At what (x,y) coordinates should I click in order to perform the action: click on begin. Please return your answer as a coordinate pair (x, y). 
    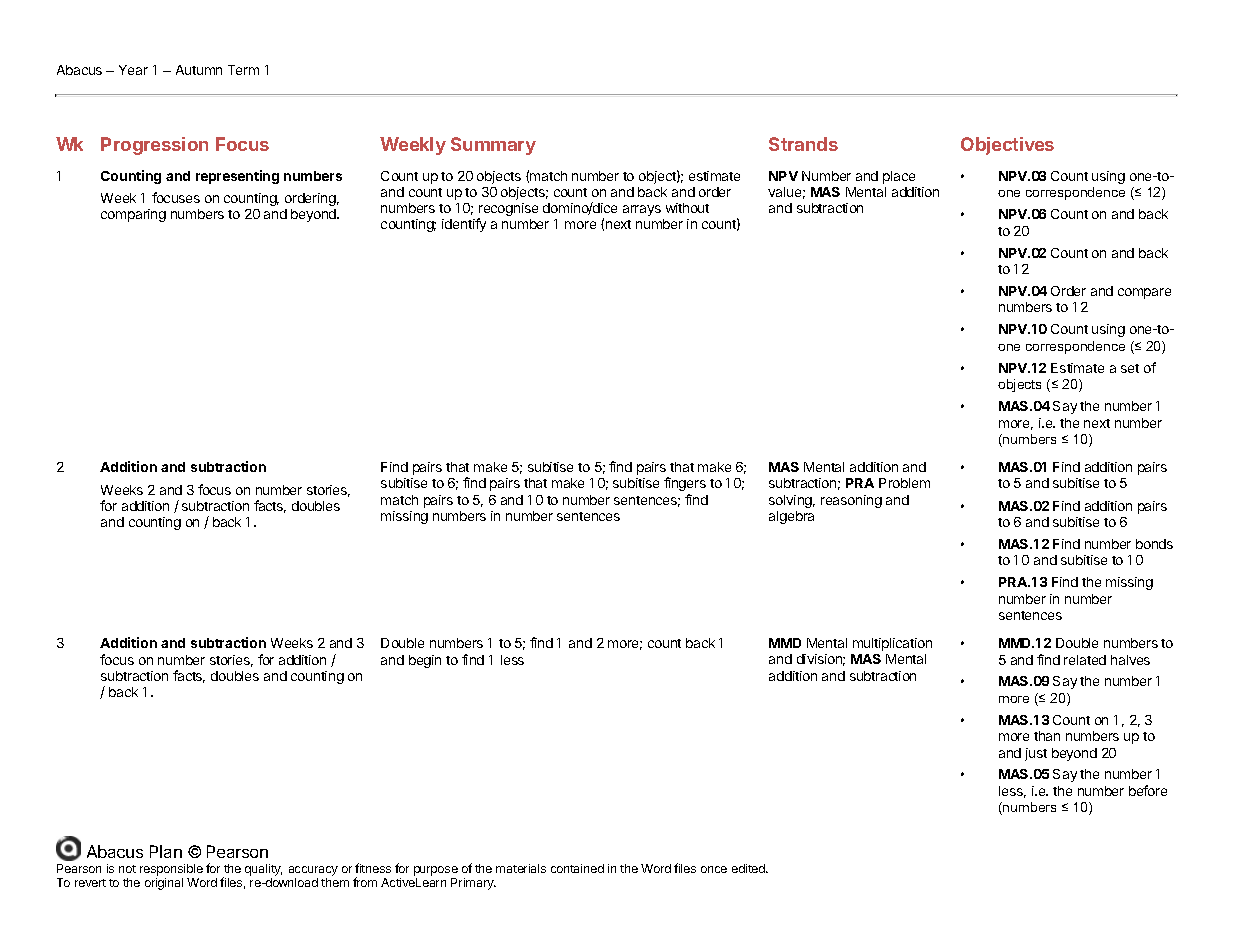
    Looking at the image, I should click on (425, 661).
